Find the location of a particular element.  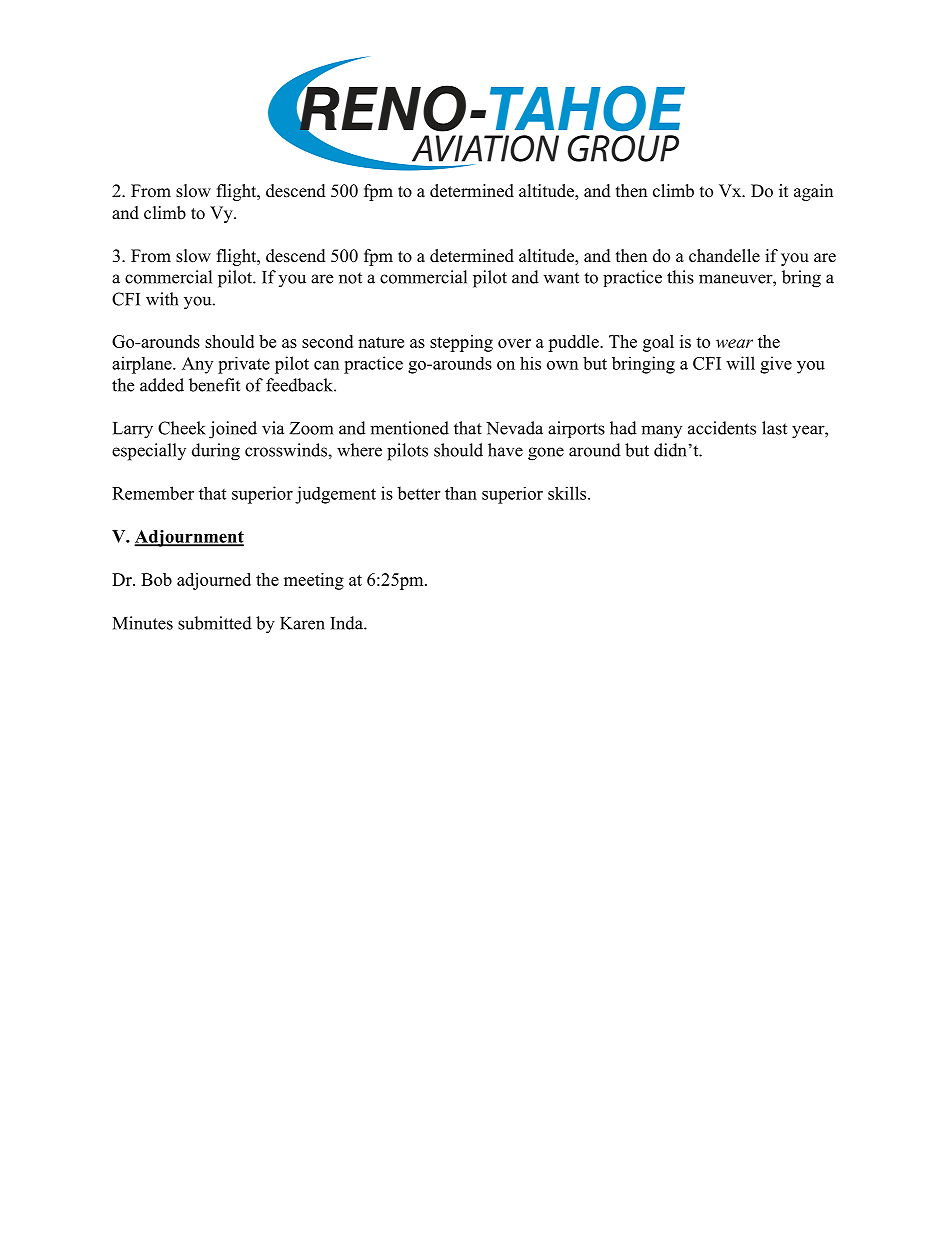

Inda is located at coordinates (347, 623).
